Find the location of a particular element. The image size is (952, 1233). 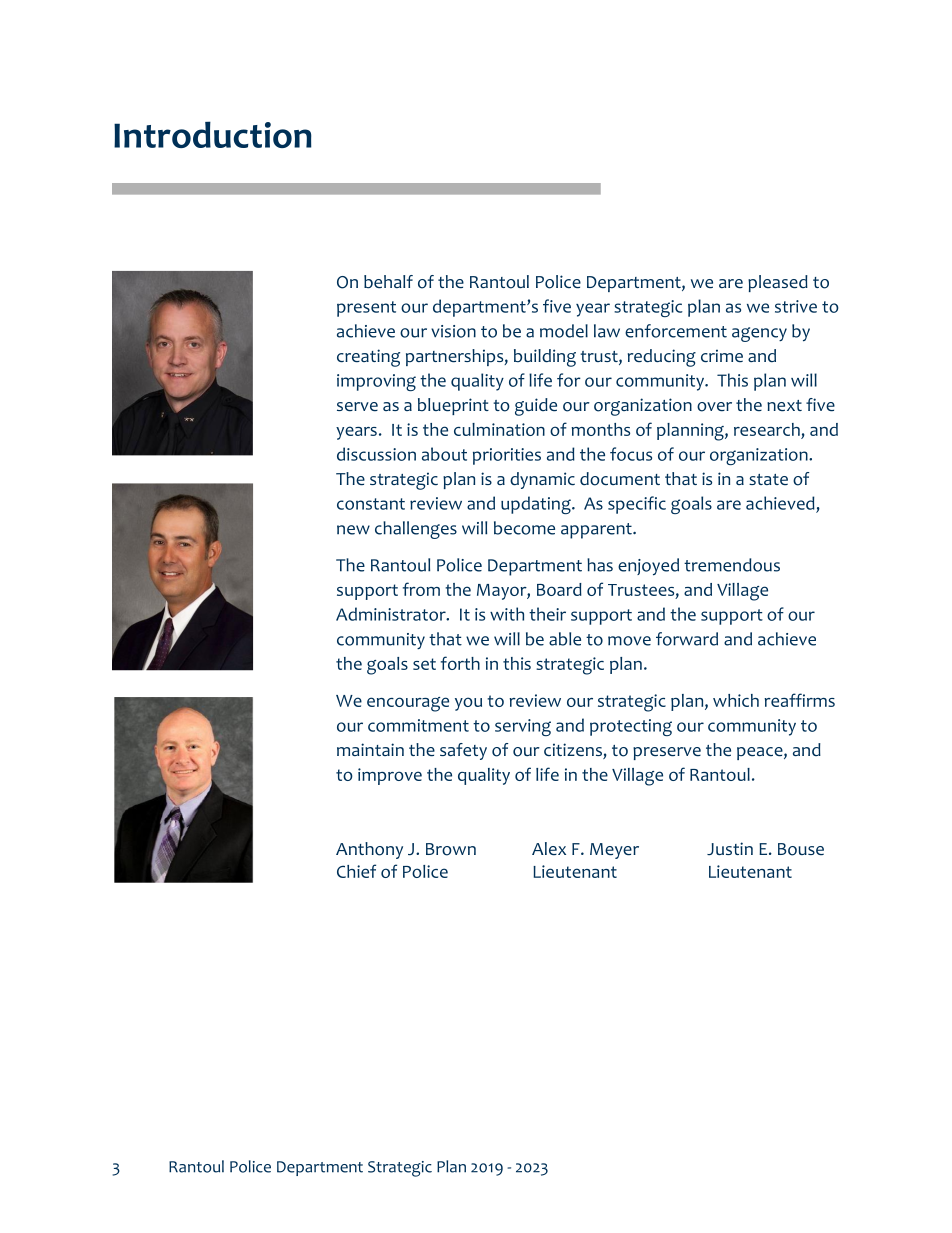

behalf is located at coordinates (388, 282).
